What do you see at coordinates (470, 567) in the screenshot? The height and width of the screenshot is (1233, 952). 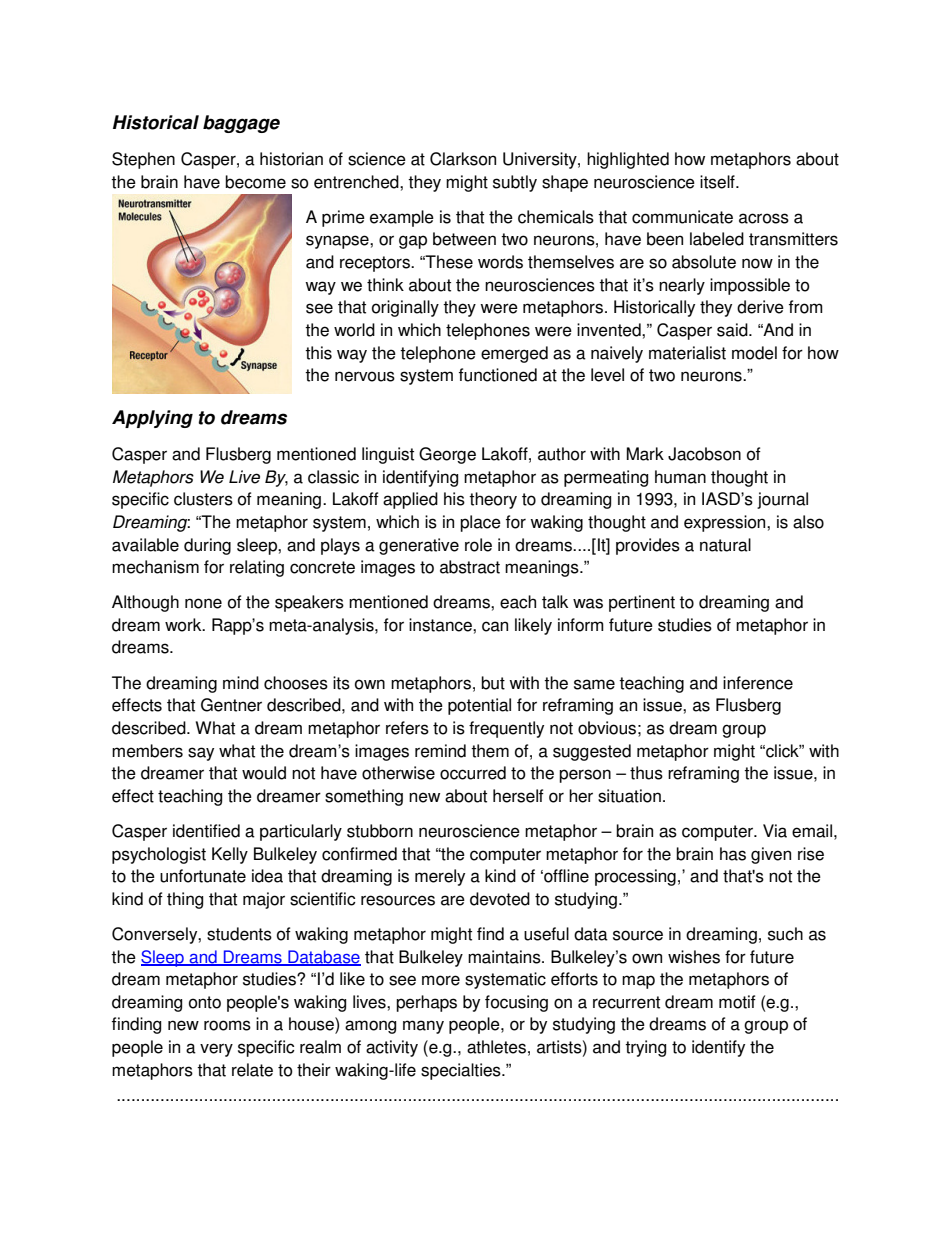 I see `abstract` at bounding box center [470, 567].
